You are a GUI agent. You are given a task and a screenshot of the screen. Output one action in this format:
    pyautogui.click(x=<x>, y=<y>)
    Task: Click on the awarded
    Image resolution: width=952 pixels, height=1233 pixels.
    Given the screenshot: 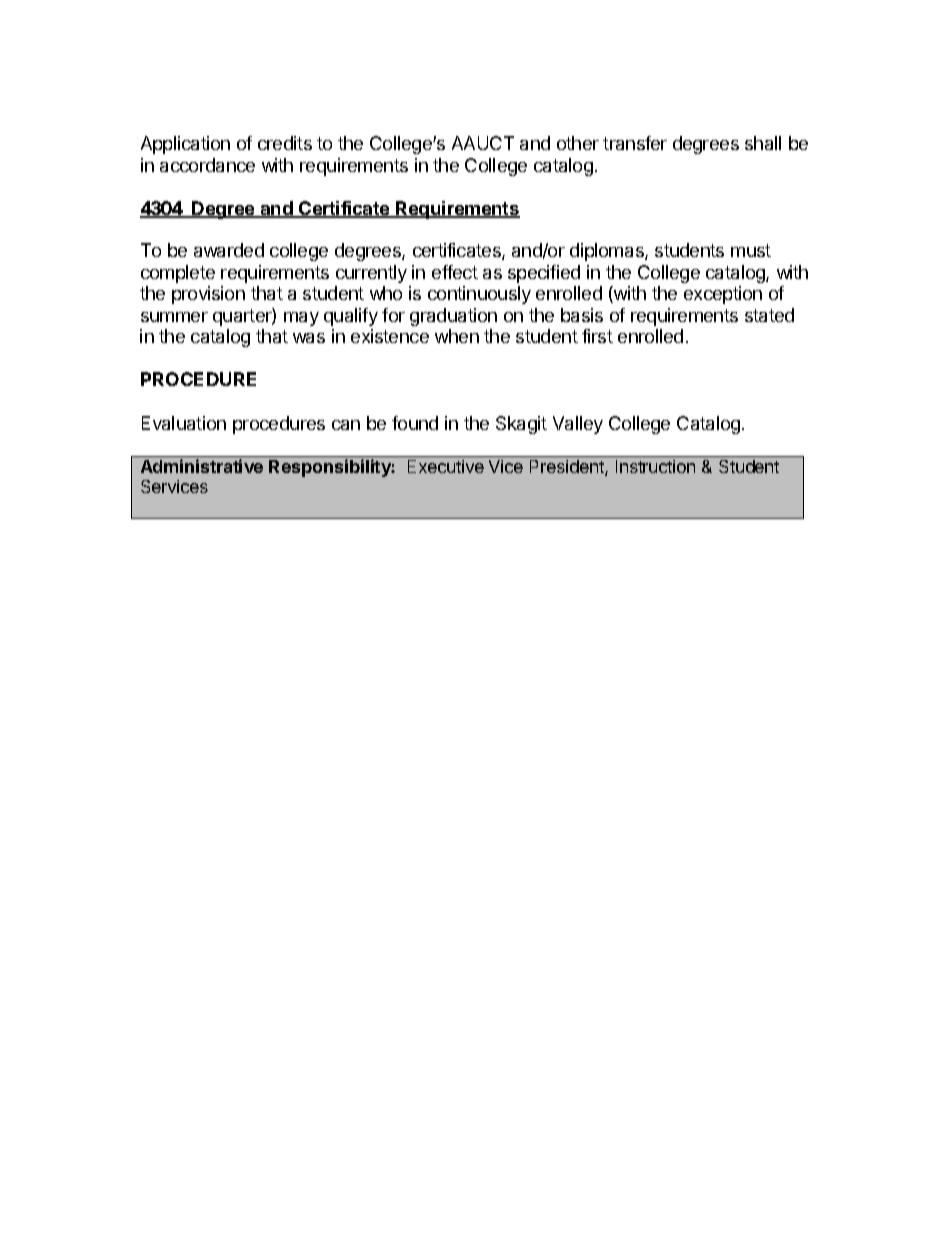 What is the action you would take?
    pyautogui.click(x=229, y=250)
